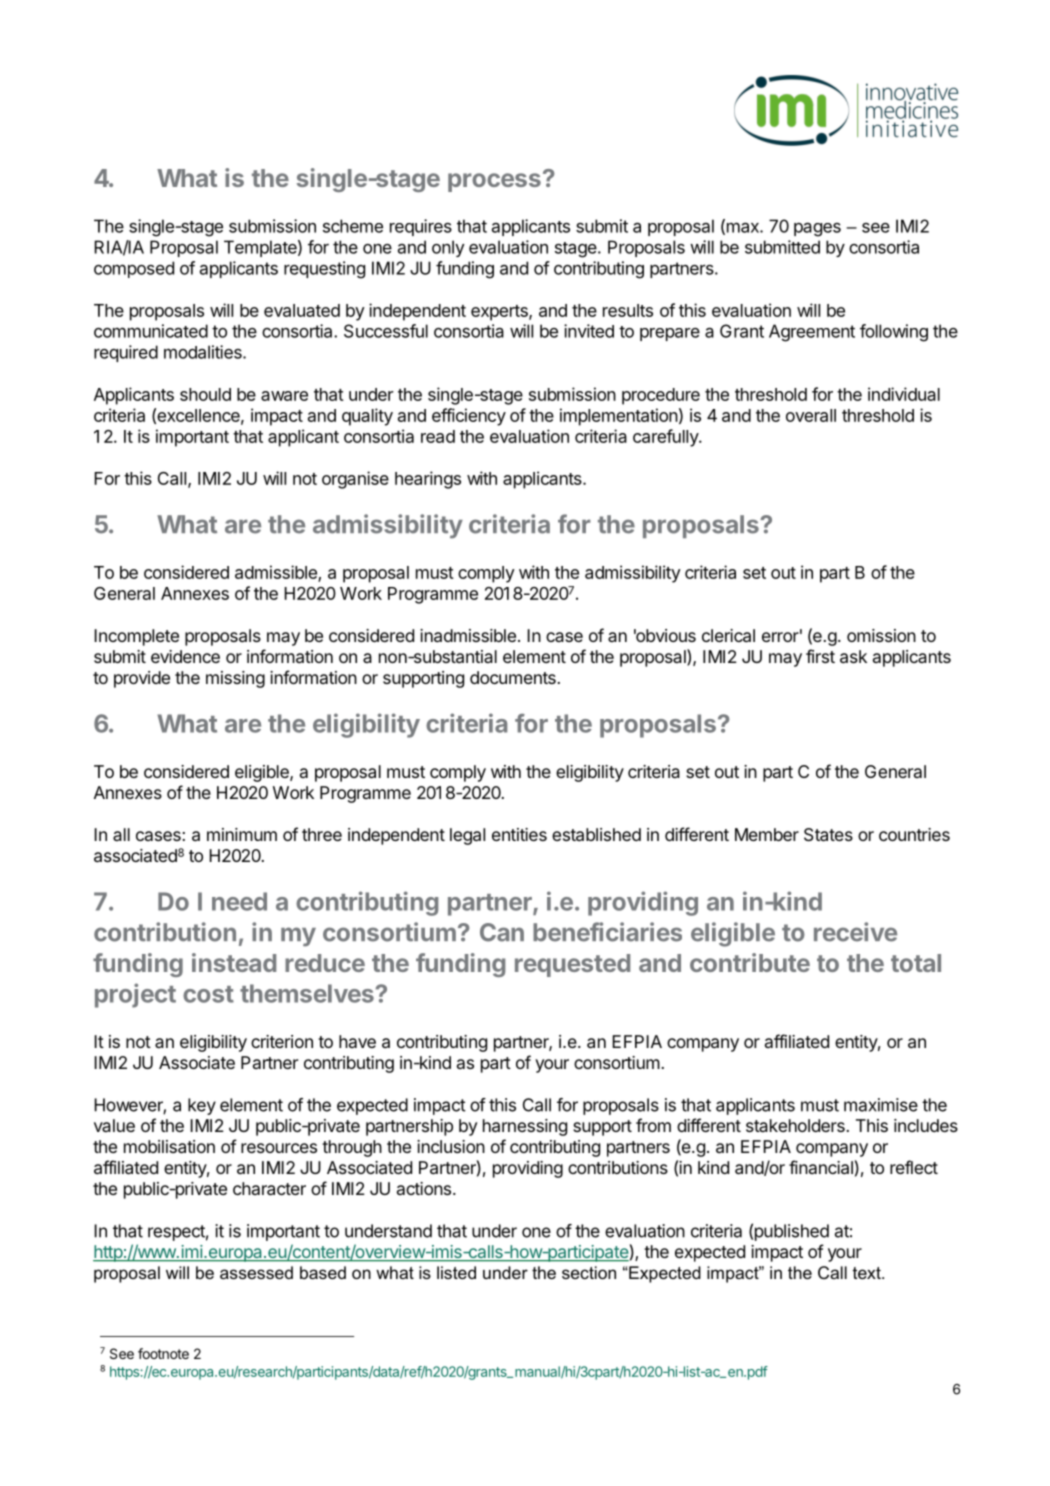  What do you see at coordinates (881, 635) in the screenshot?
I see `omission` at bounding box center [881, 635].
